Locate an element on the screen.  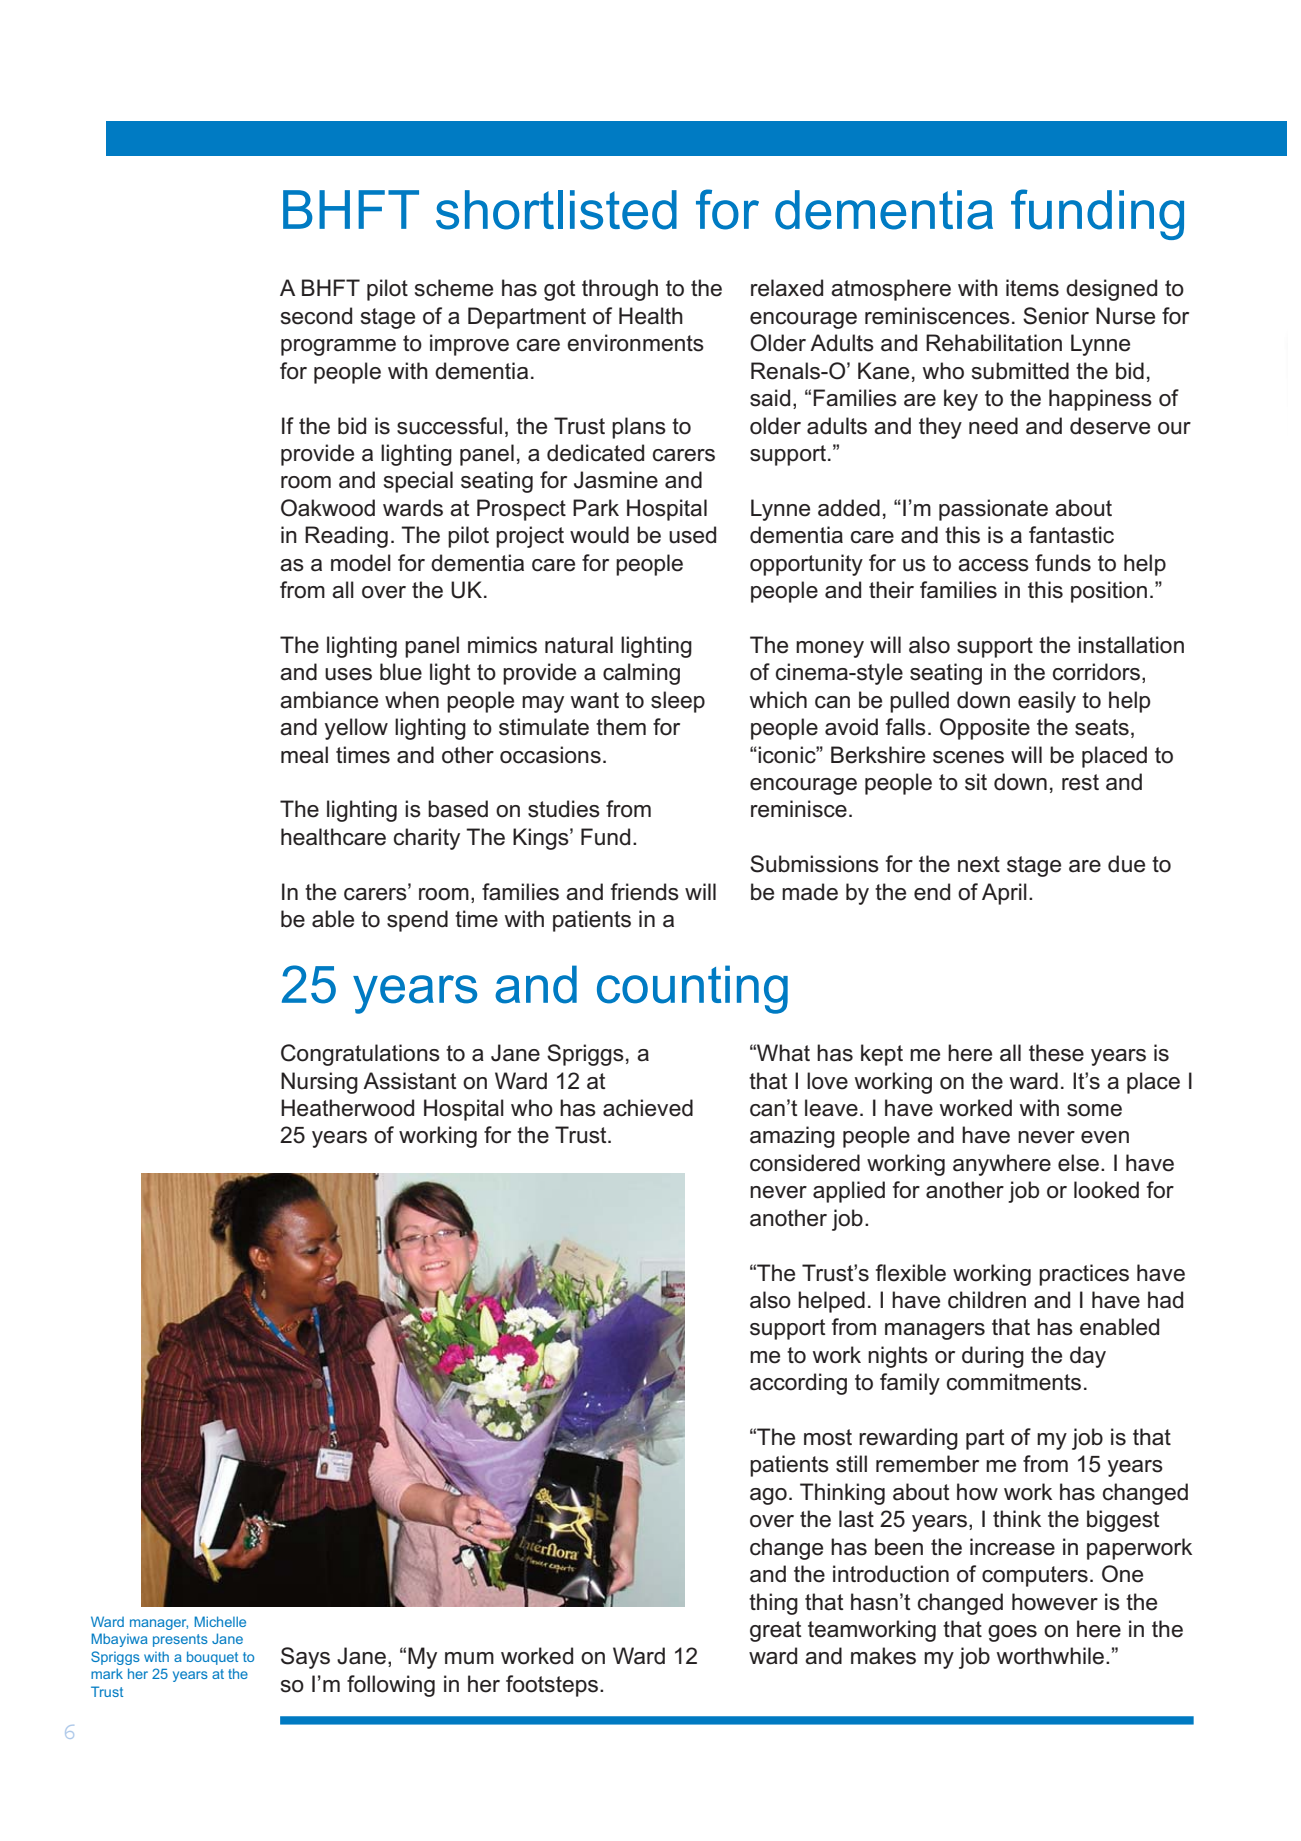
bouquet is located at coordinates (212, 1658).
